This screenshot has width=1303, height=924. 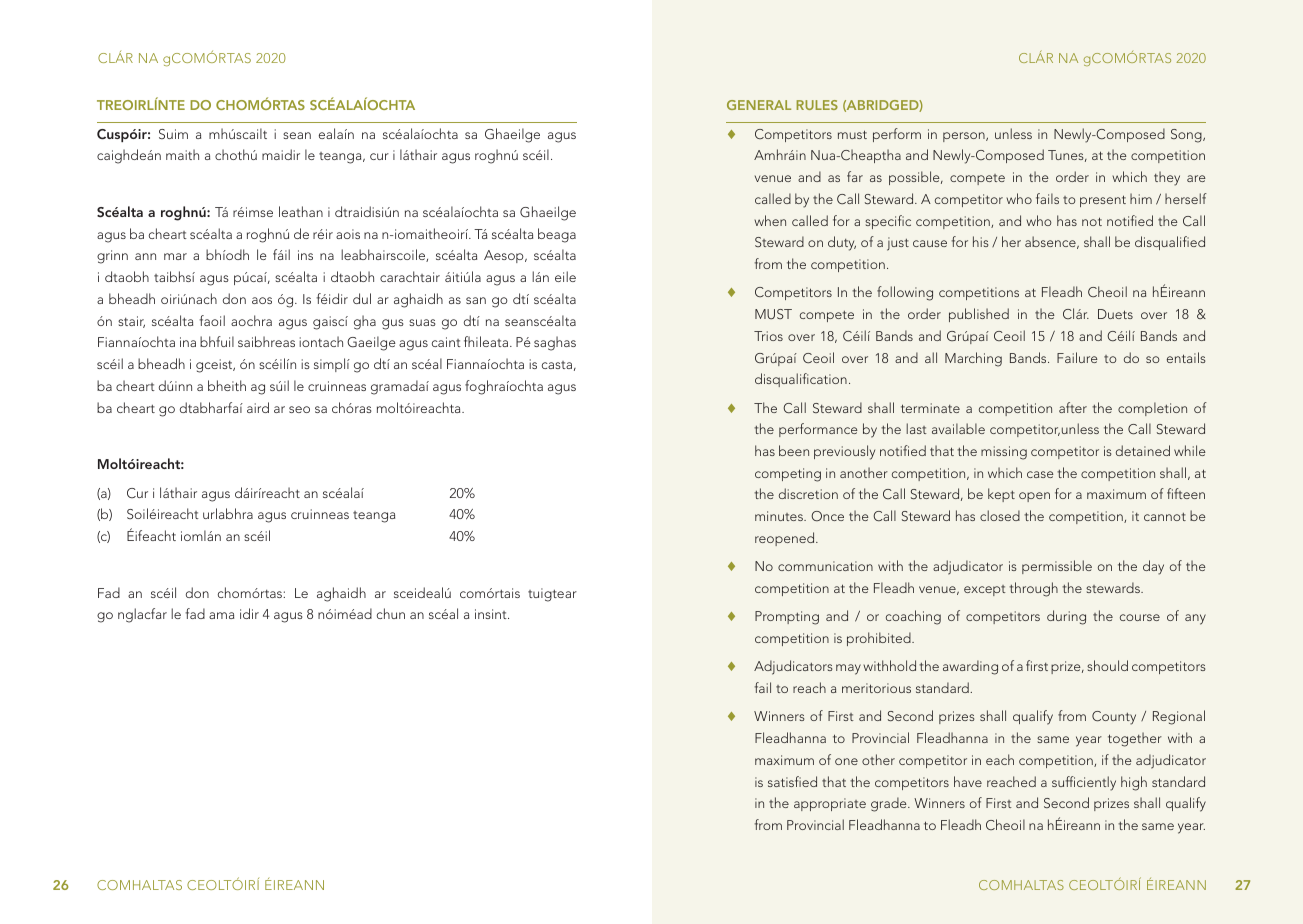 What do you see at coordinates (817, 105) in the screenshot?
I see `RULES` at bounding box center [817, 105].
